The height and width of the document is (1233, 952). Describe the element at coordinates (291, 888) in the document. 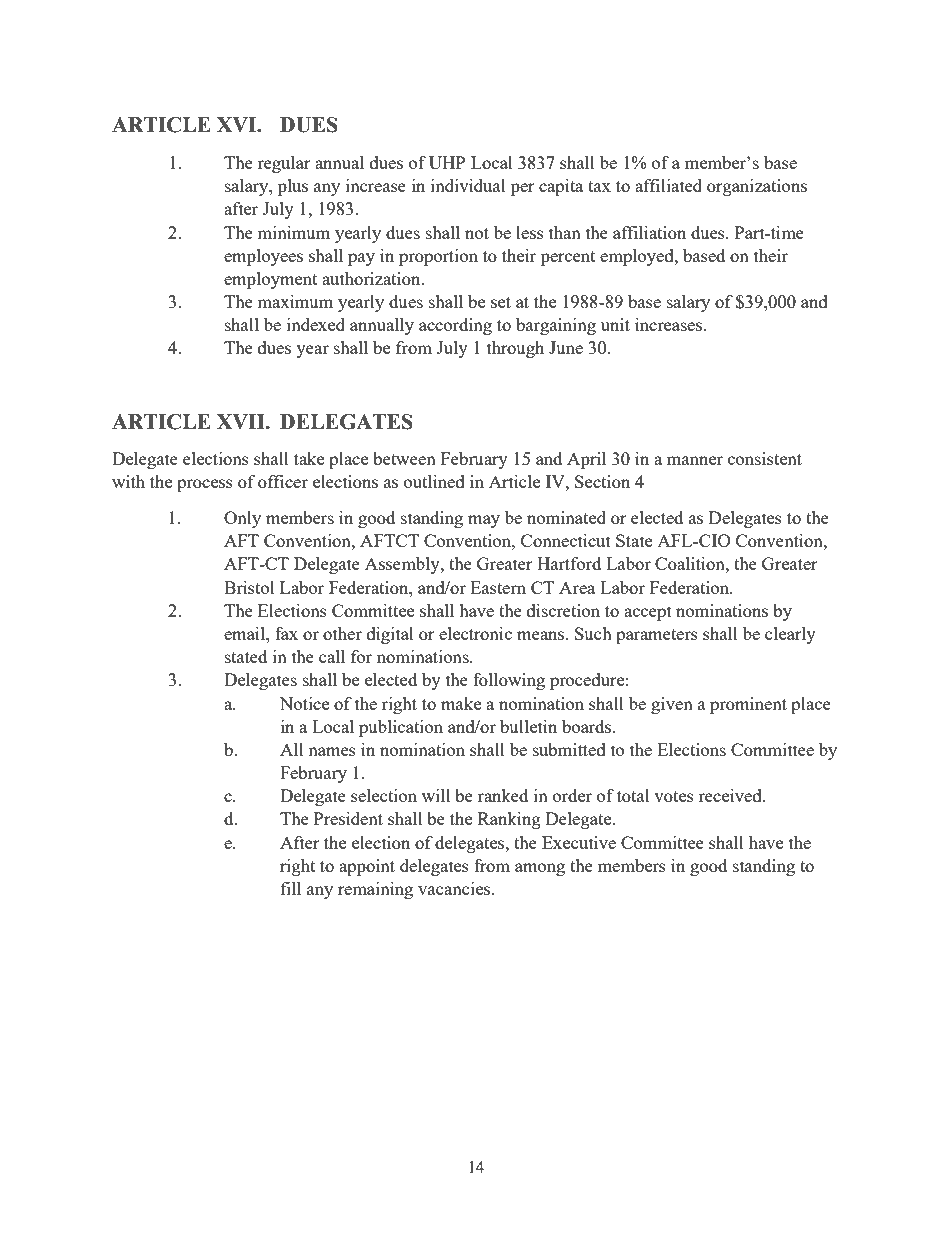

I see `fill` at that location.
